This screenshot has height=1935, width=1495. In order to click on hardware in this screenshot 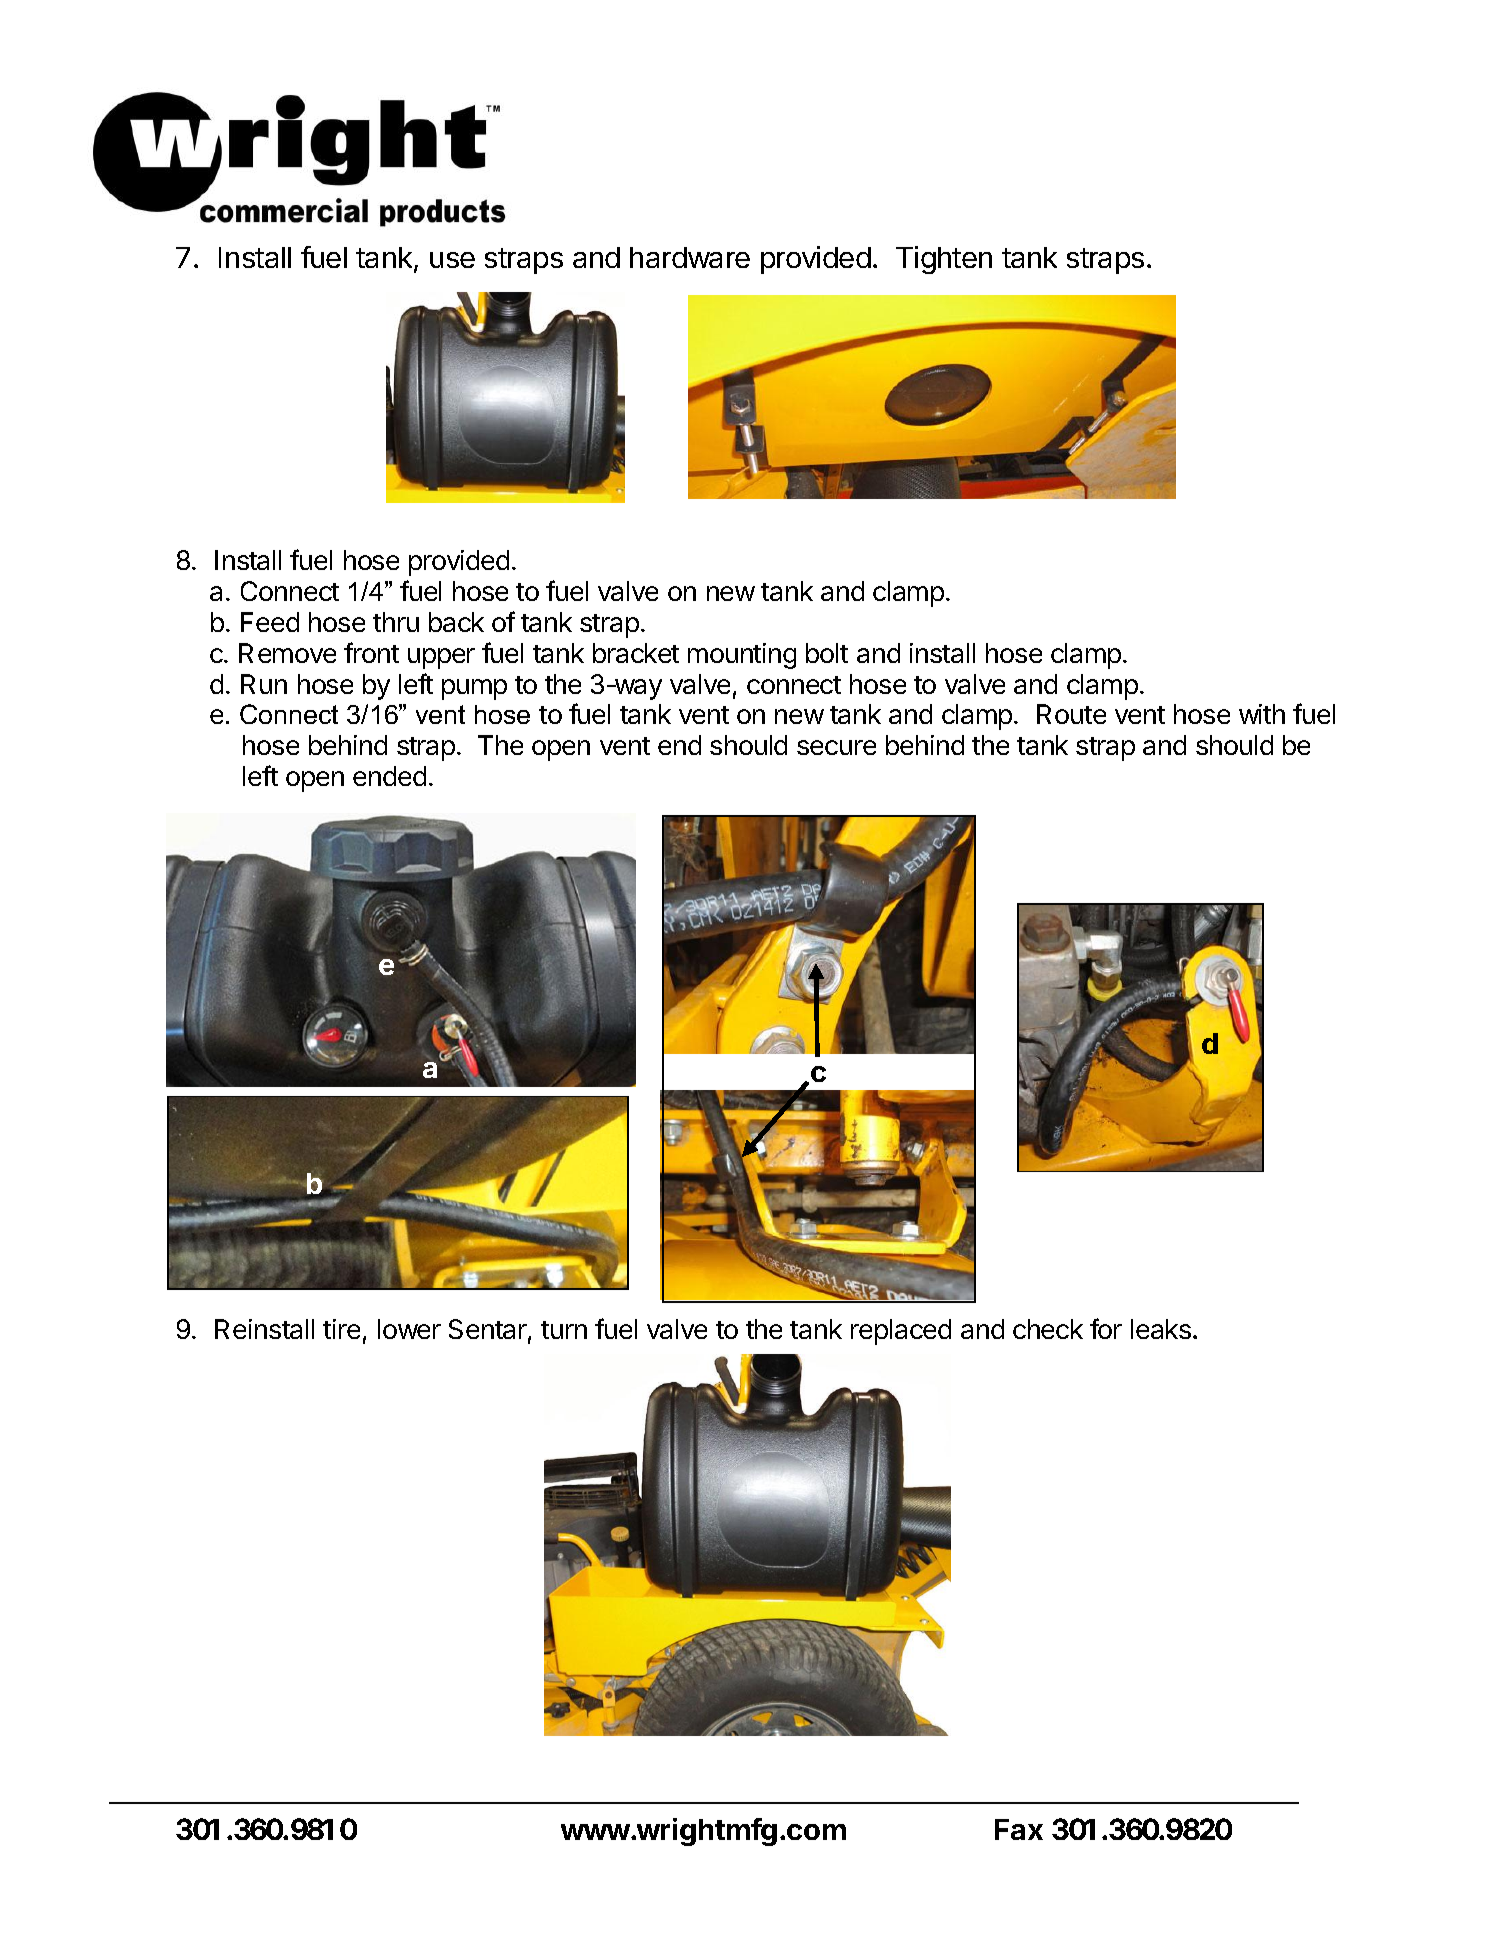, I will do `click(690, 257)`.
